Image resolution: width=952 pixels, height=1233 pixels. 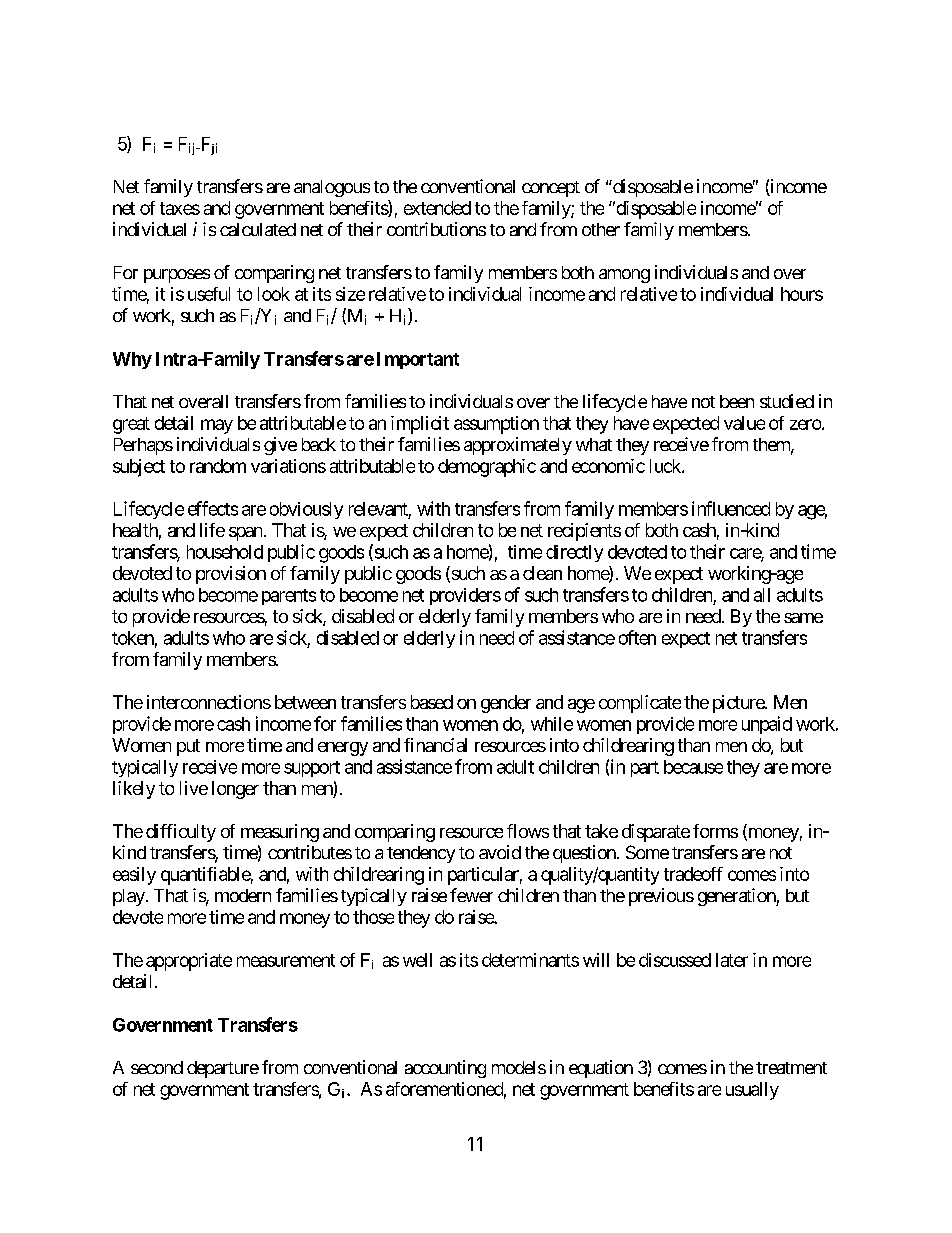 I want to click on household, so click(x=225, y=552).
